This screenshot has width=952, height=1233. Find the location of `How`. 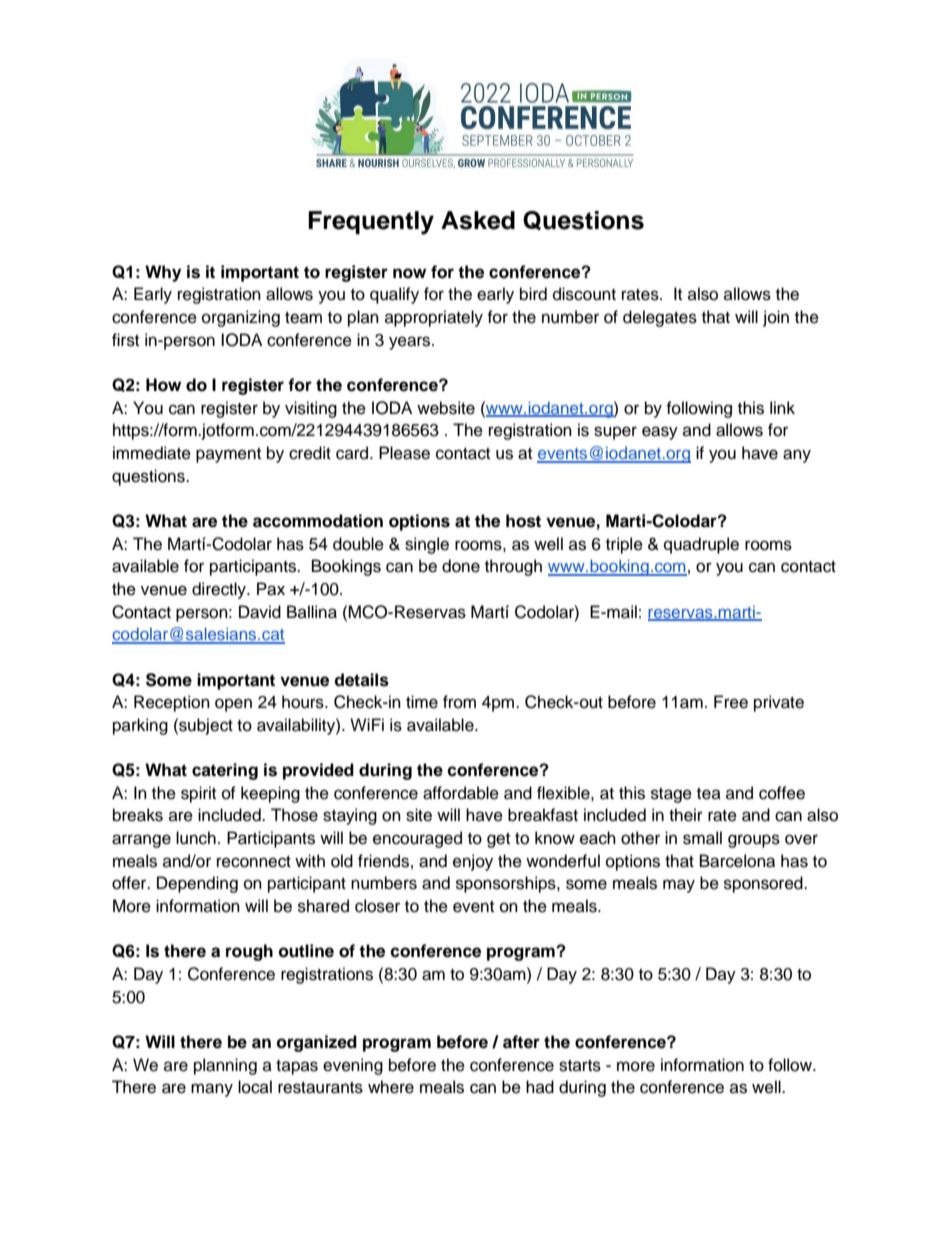

How is located at coordinates (163, 385).
